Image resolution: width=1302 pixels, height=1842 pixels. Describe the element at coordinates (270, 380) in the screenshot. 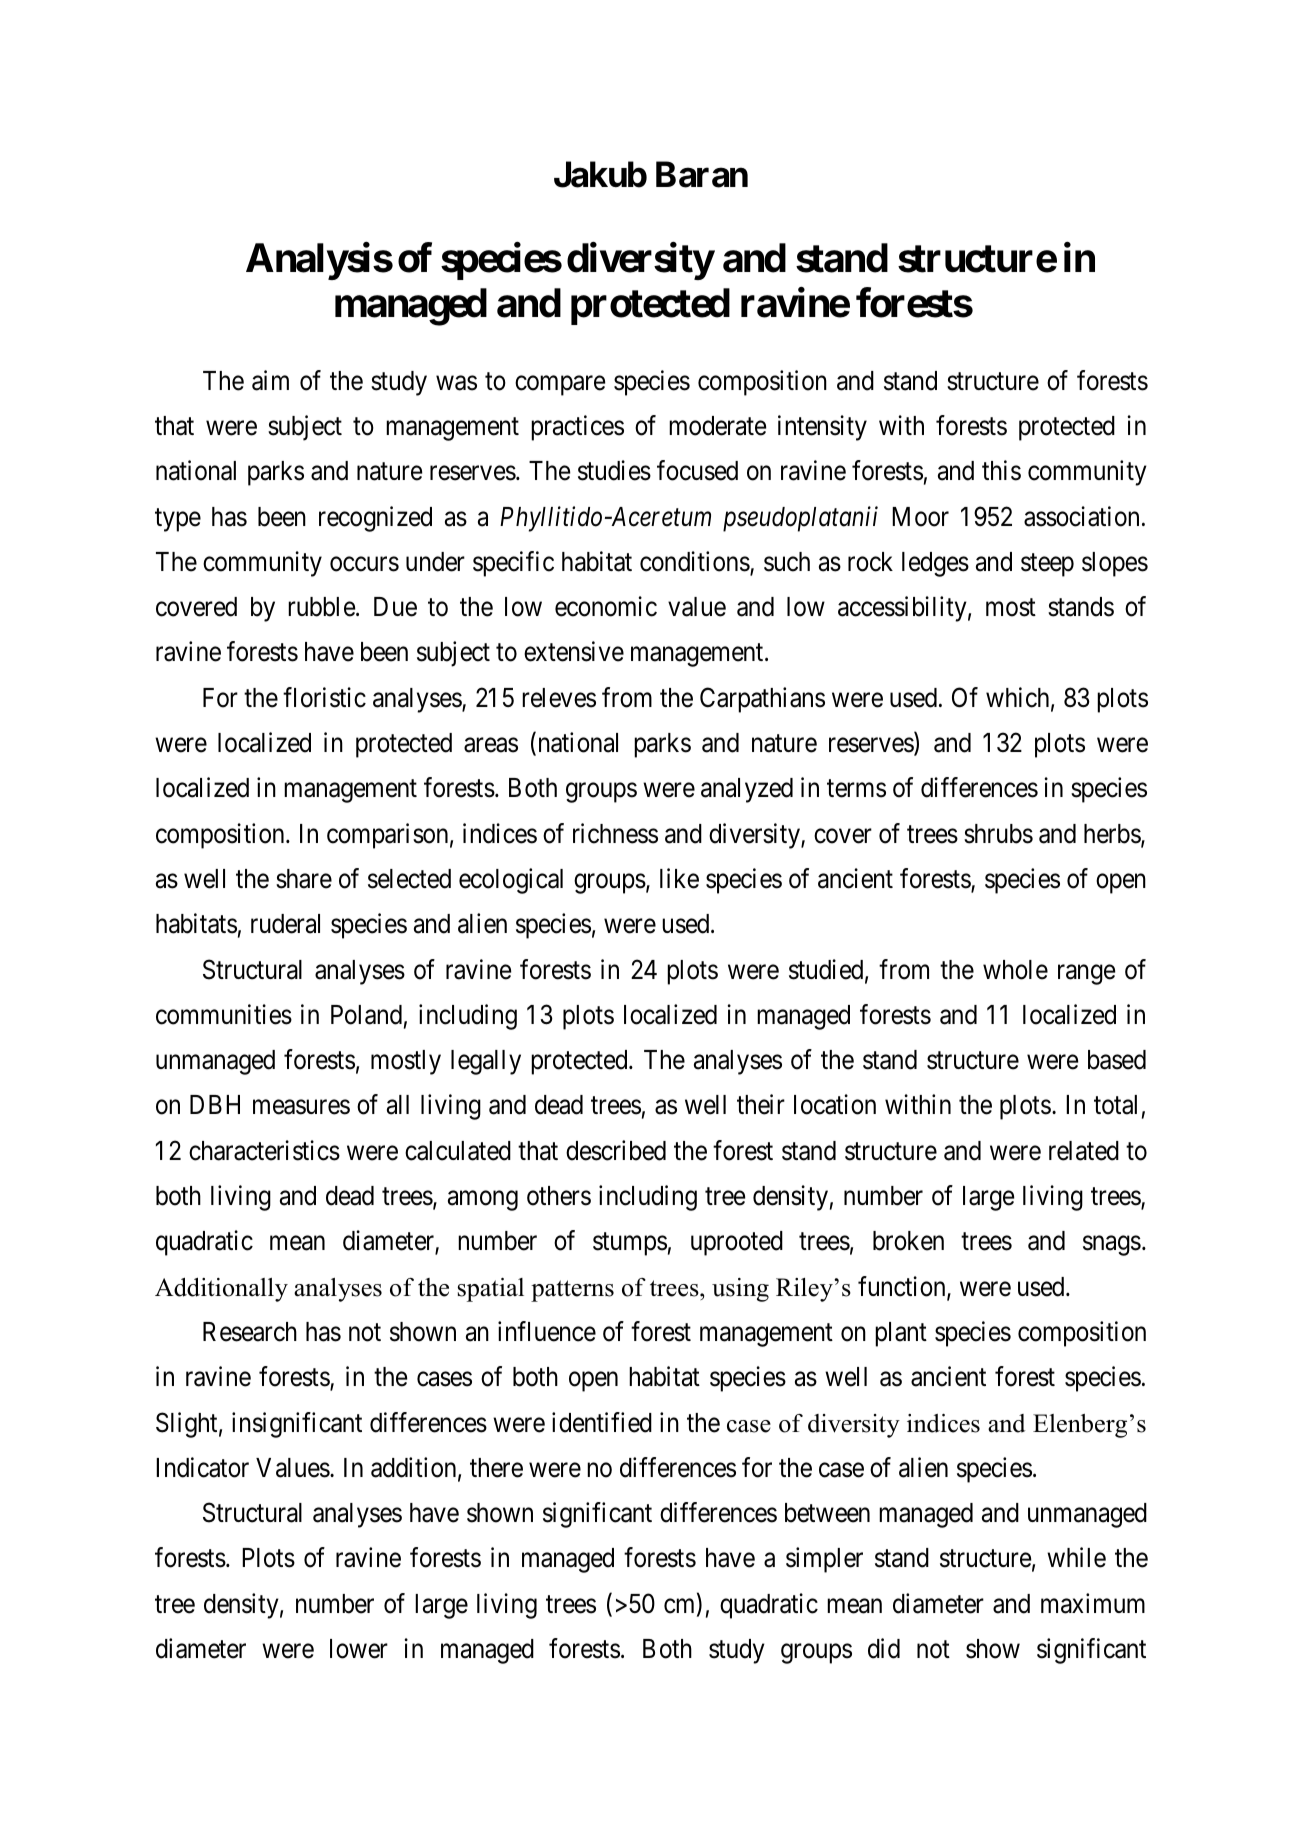

I see `aim` at that location.
